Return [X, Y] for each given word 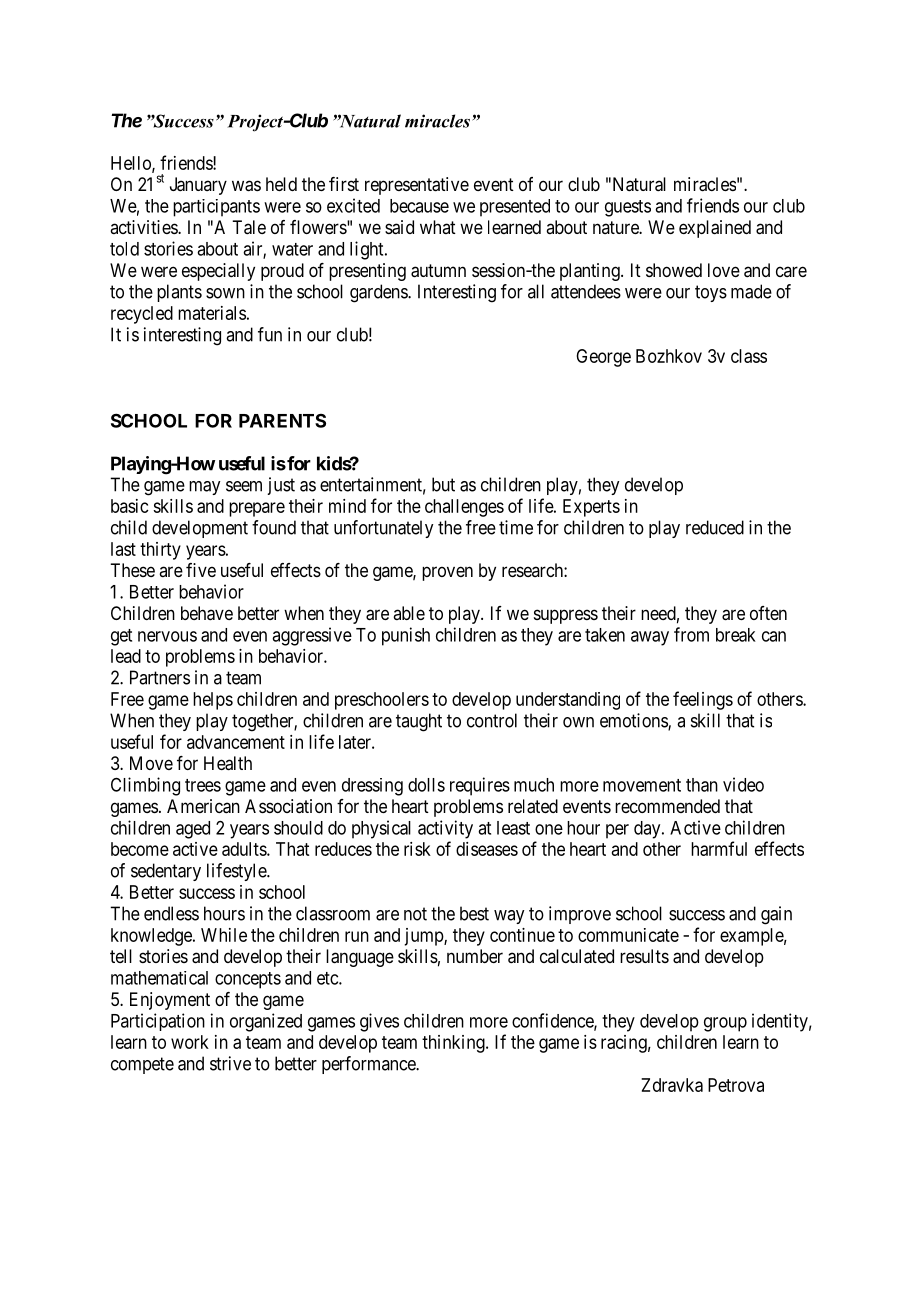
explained [715, 229]
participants [216, 208]
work [190, 1042]
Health [228, 763]
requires [480, 786]
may [204, 488]
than [702, 785]
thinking [454, 1044]
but [443, 484]
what [438, 227]
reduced [715, 527]
